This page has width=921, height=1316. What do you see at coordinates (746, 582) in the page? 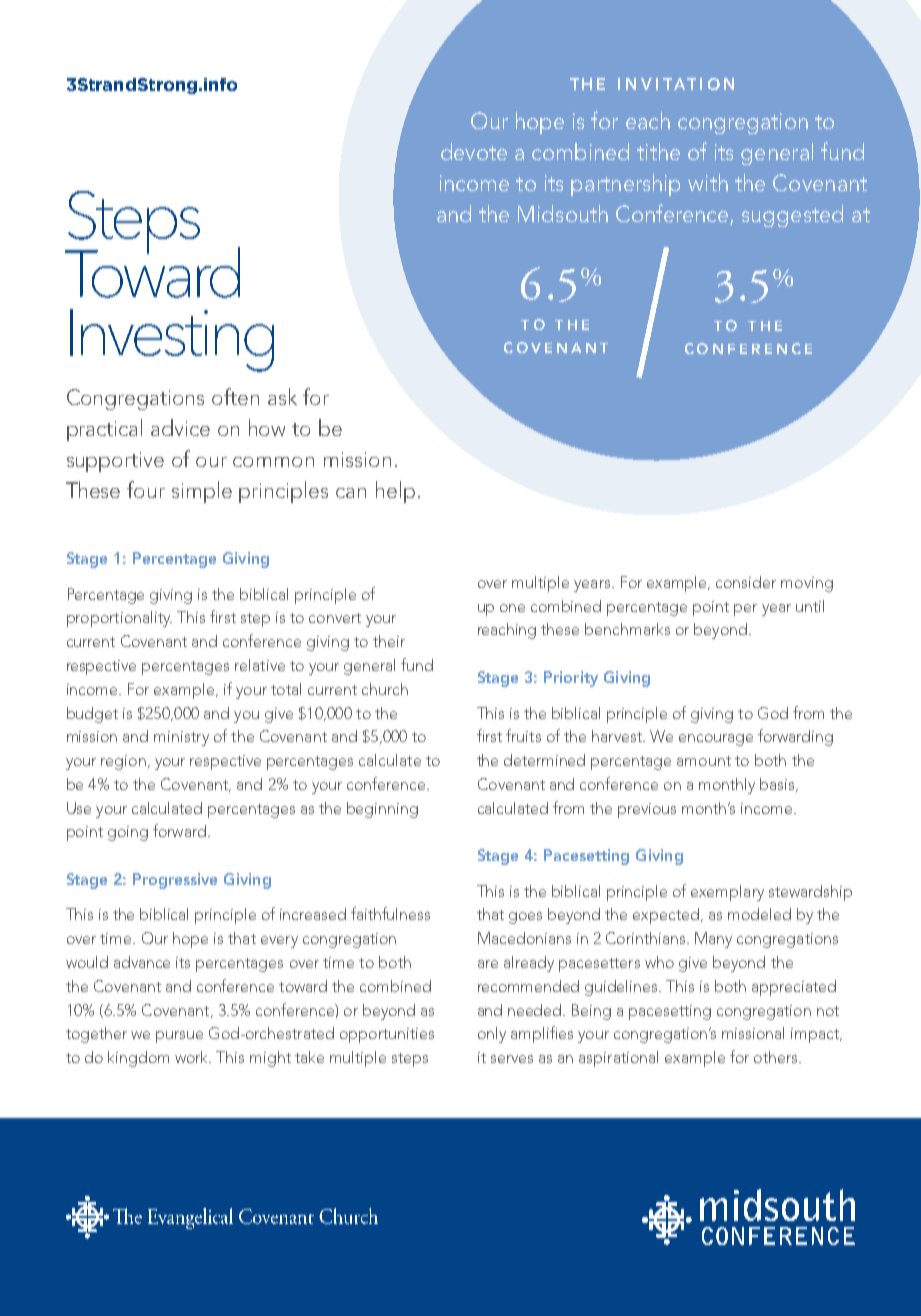
I see `consider` at bounding box center [746, 582].
